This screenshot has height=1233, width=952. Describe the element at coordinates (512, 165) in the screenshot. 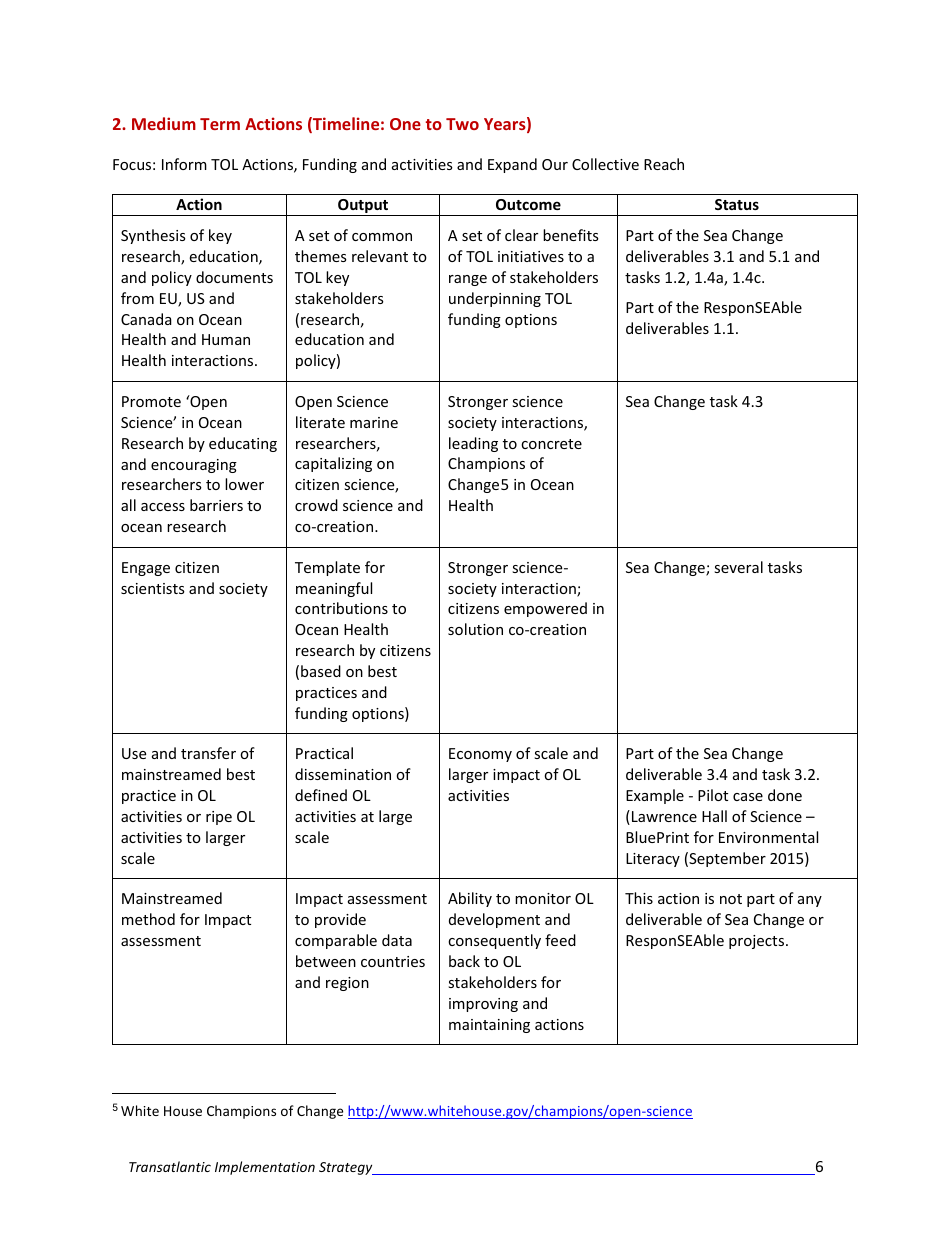

I see `Expand` at that location.
